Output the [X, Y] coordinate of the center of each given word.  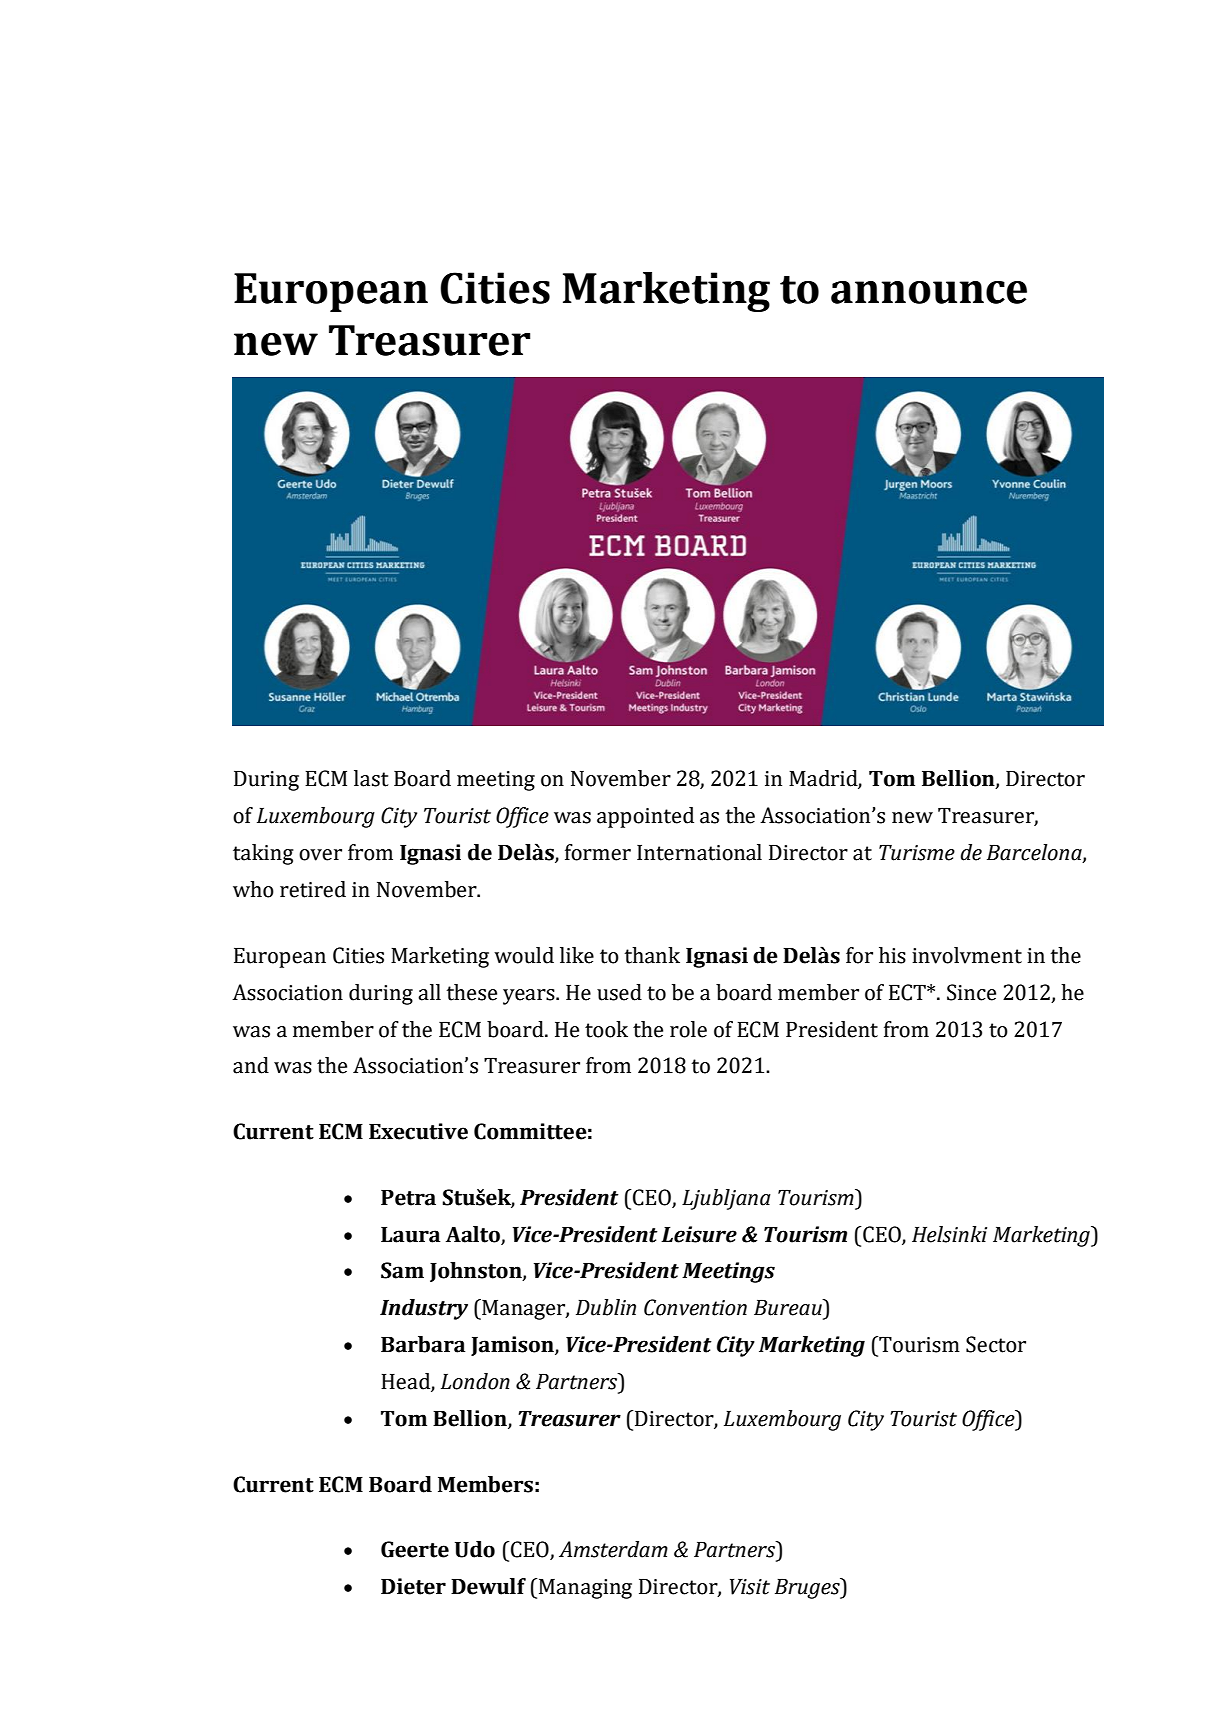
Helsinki [949, 1234]
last [371, 778]
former [598, 852]
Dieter [413, 1586]
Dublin [606, 1307]
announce [929, 292]
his [892, 955]
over [320, 855]
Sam [402, 1270]
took [606, 1029]
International [699, 852]
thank [652, 955]
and [251, 1065]
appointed [645, 817]
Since [971, 992]
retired [313, 889]
